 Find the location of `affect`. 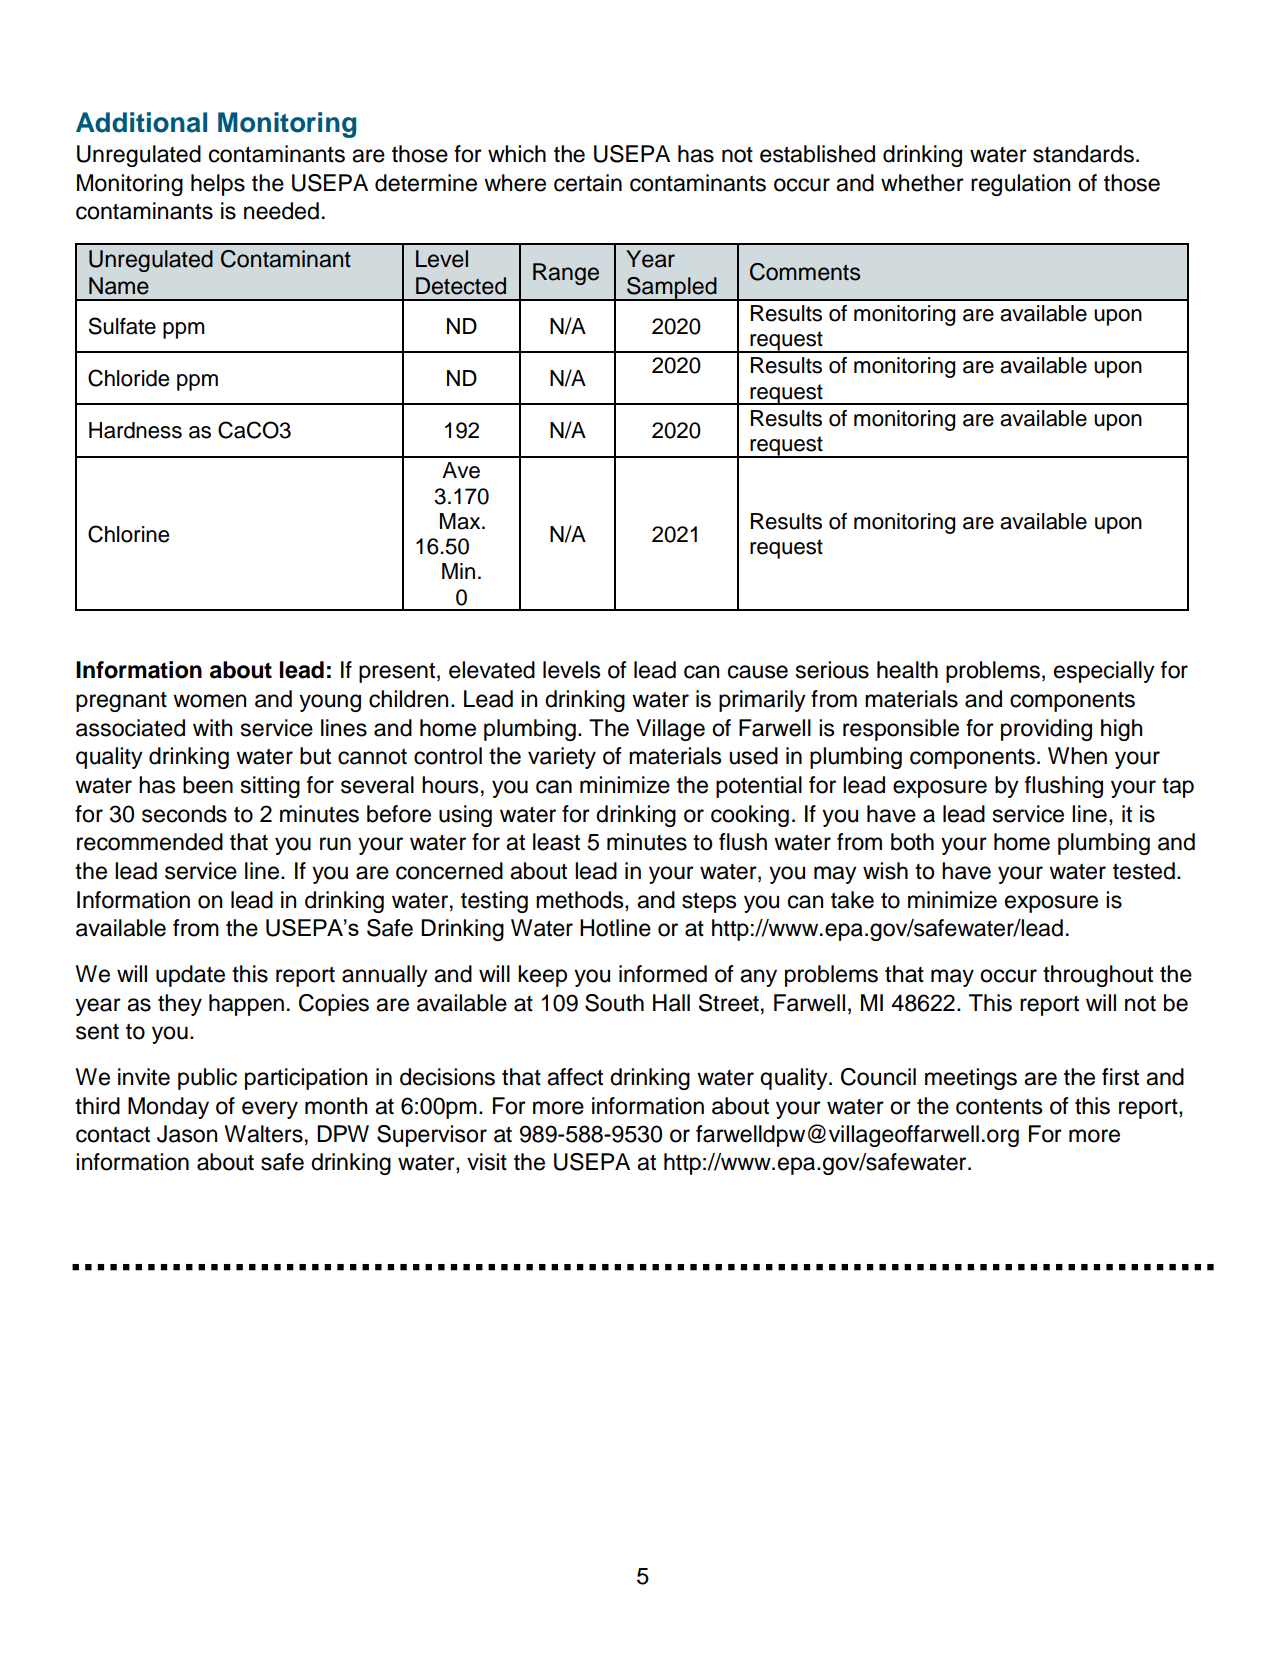

affect is located at coordinates (575, 1077).
